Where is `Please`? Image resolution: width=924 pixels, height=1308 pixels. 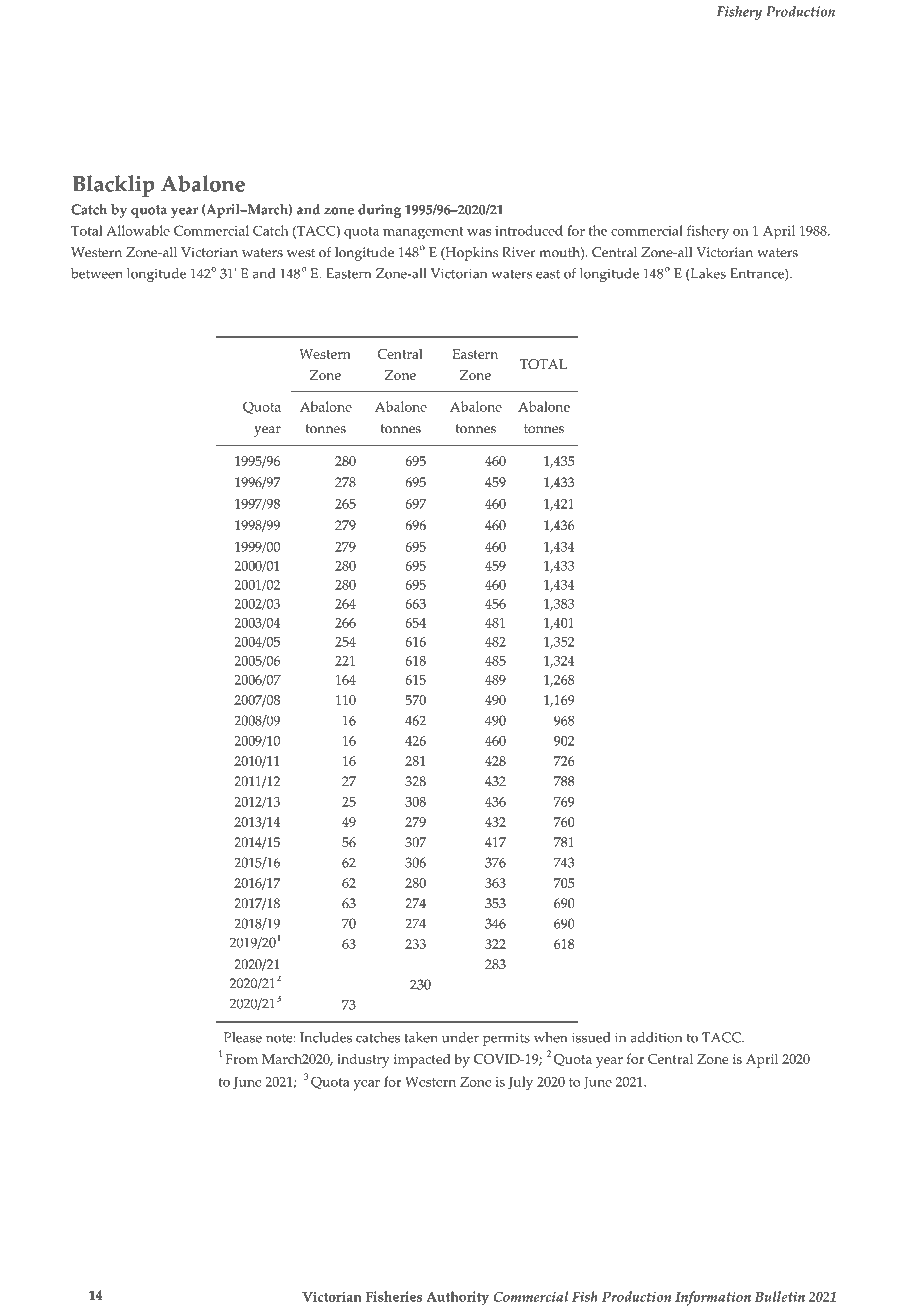 Please is located at coordinates (243, 1037).
